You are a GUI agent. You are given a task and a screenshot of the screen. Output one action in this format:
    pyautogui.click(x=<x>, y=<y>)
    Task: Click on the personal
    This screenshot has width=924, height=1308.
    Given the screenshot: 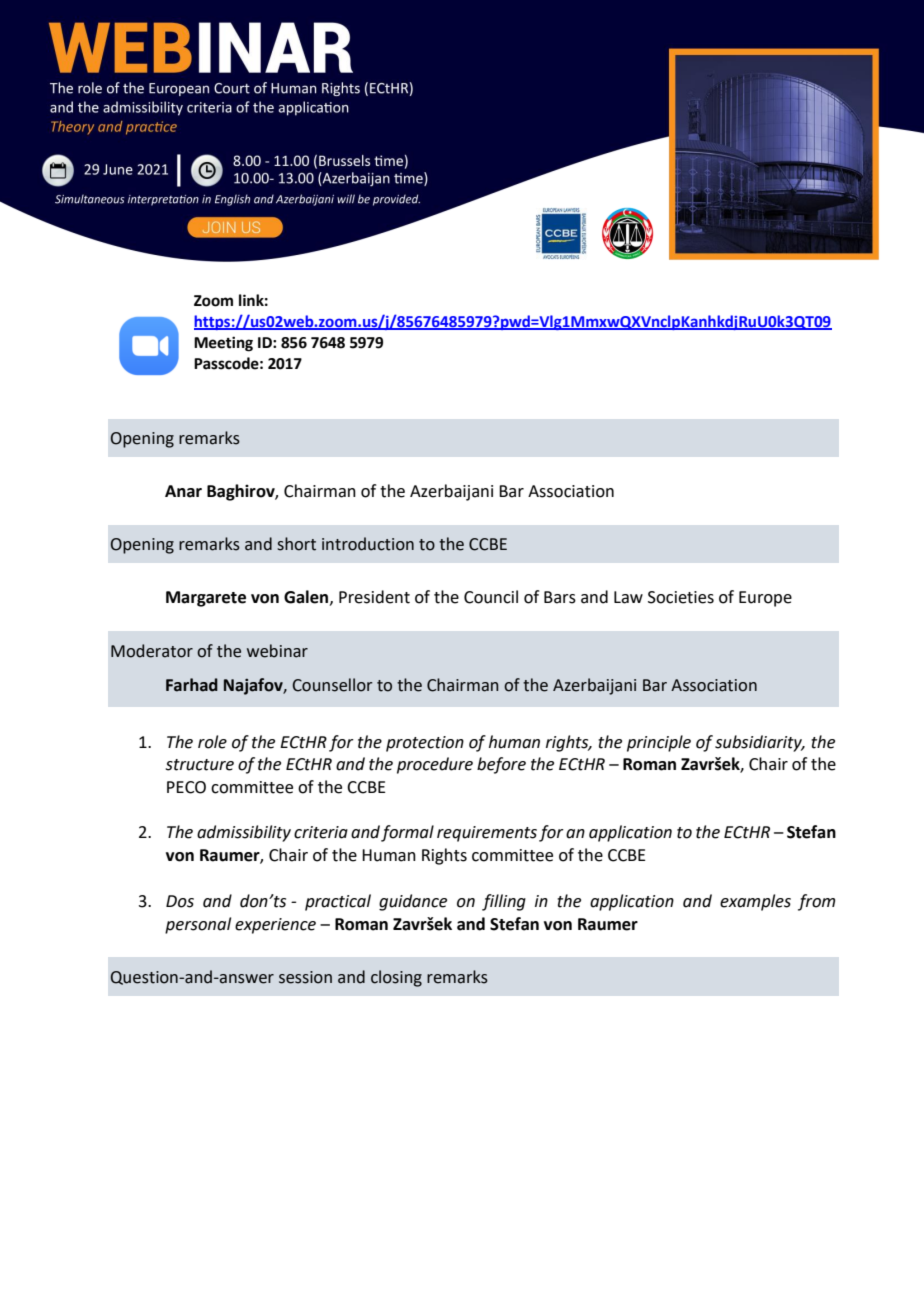 What is the action you would take?
    pyautogui.click(x=198, y=925)
